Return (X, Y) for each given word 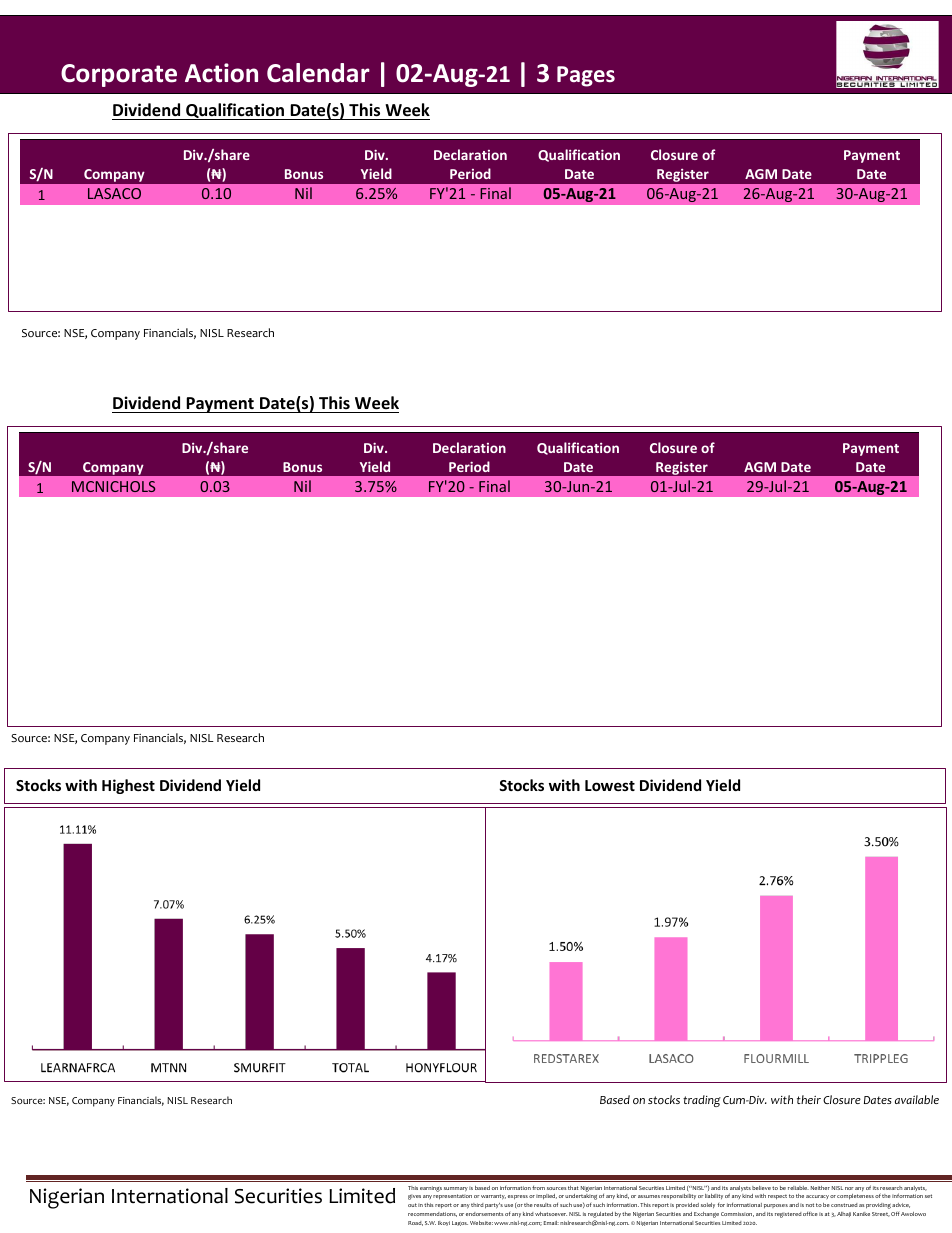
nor (849, 1188)
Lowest (610, 785)
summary (456, 1189)
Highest (128, 786)
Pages (586, 76)
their (809, 1099)
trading (702, 1101)
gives (414, 1197)
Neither (820, 1188)
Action (221, 73)
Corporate (119, 75)
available (917, 1099)
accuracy (817, 1197)
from (538, 1188)
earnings (431, 1189)
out (412, 1205)
